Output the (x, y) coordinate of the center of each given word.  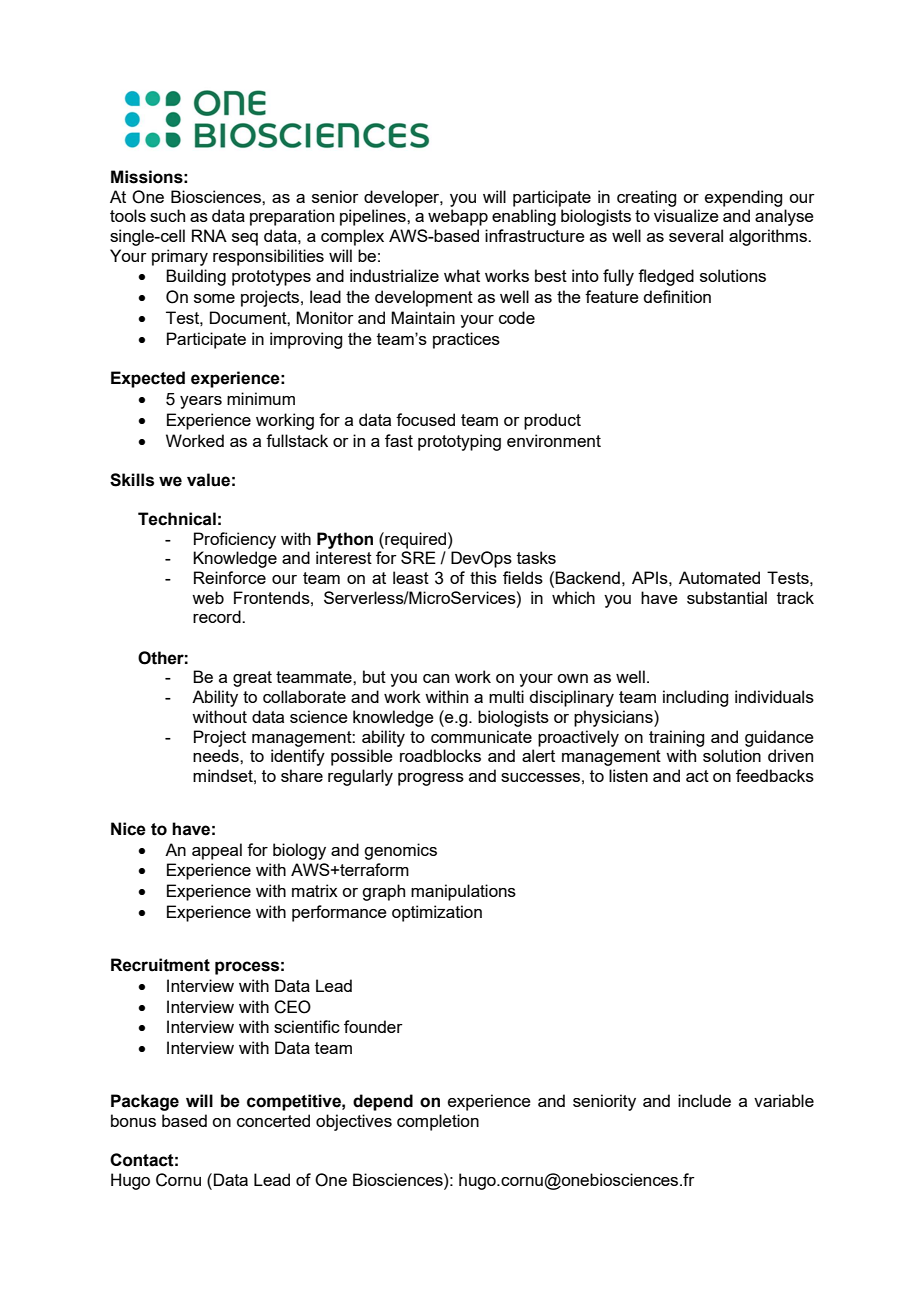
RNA (209, 235)
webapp (458, 217)
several (696, 235)
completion (438, 1122)
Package (145, 1102)
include (704, 1100)
